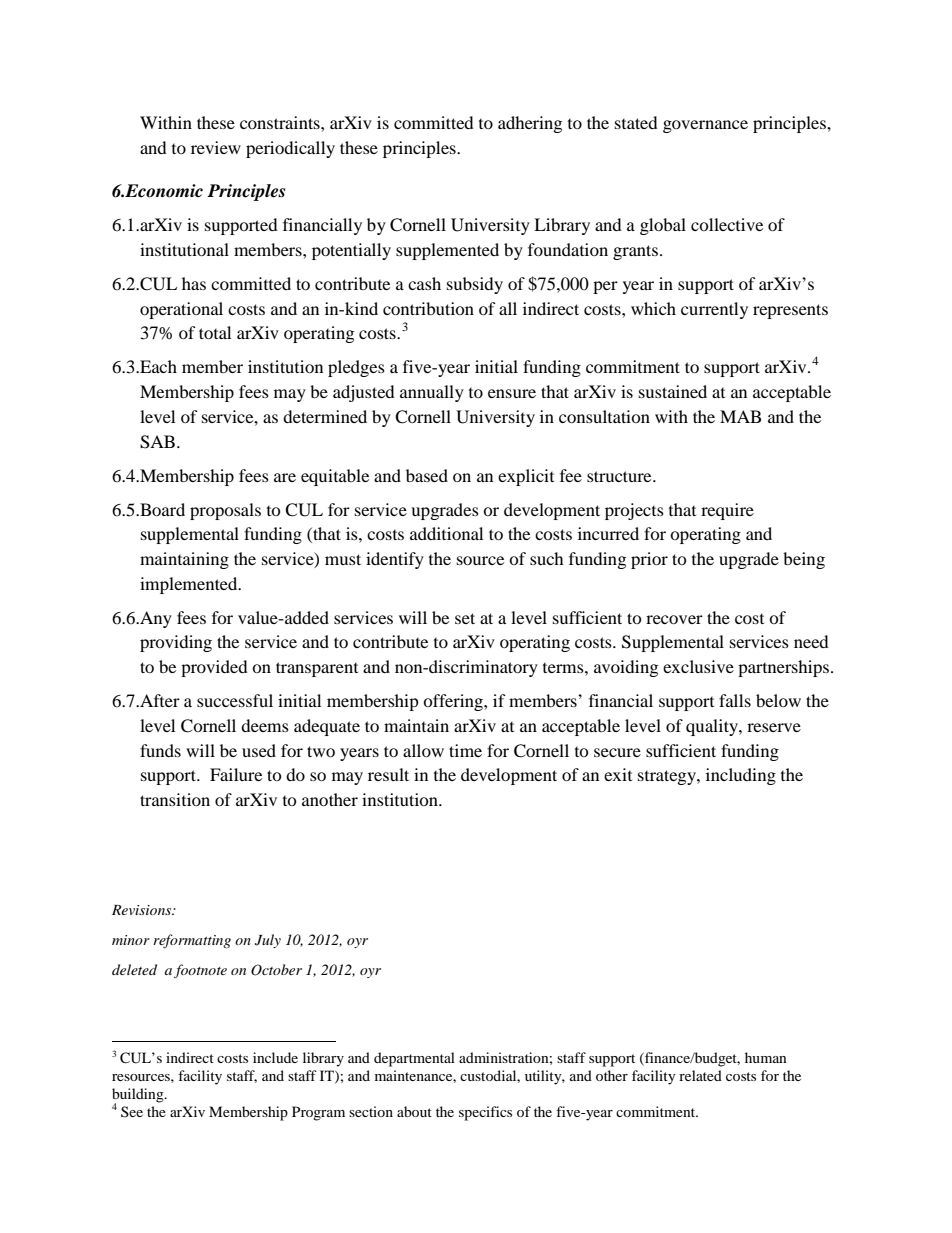  What do you see at coordinates (740, 416) in the screenshot?
I see `MAB` at bounding box center [740, 416].
